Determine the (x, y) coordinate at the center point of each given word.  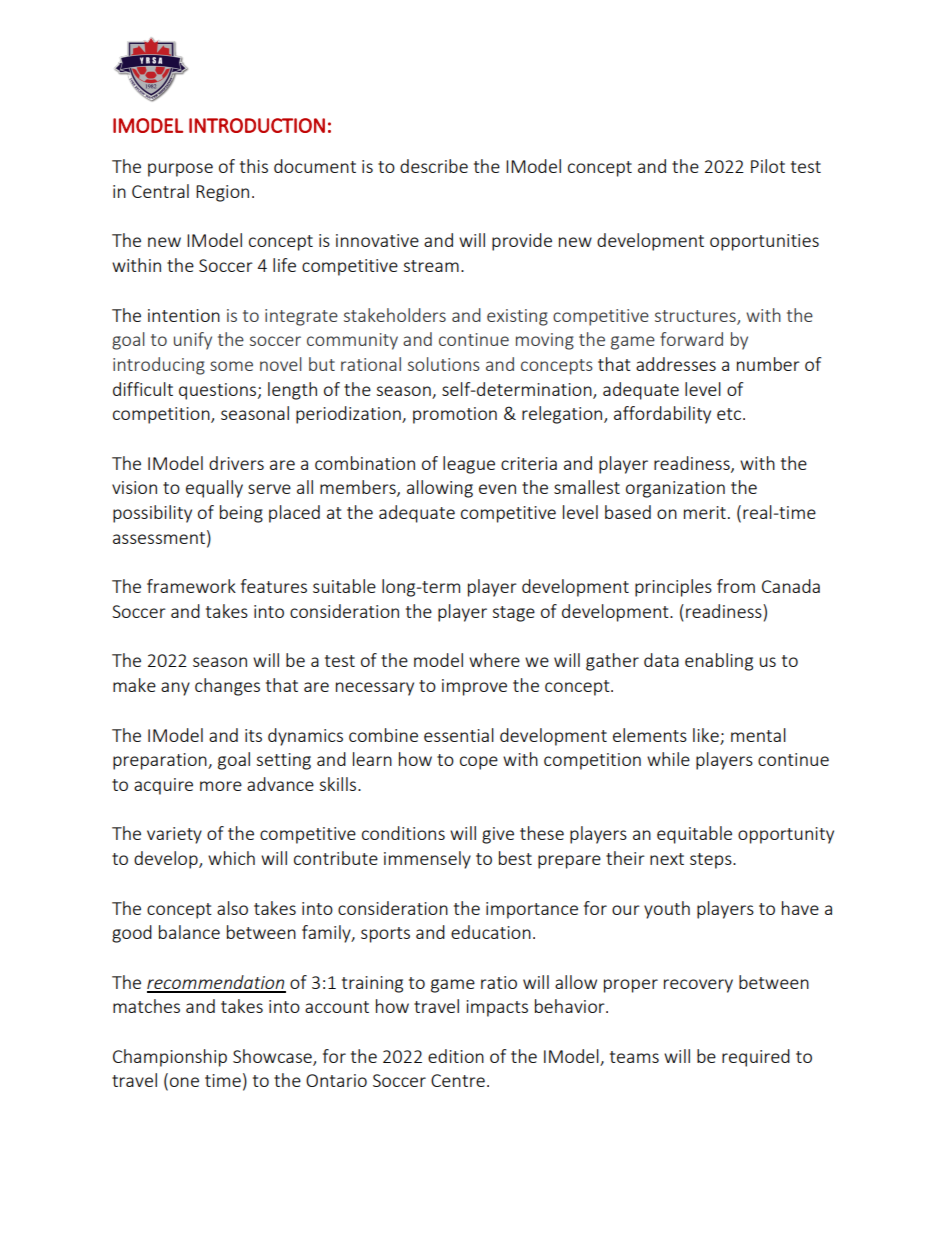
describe (434, 166)
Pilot (768, 166)
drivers (236, 463)
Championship (170, 1058)
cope (479, 763)
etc (729, 414)
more (221, 786)
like (706, 735)
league (469, 465)
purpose (180, 170)
